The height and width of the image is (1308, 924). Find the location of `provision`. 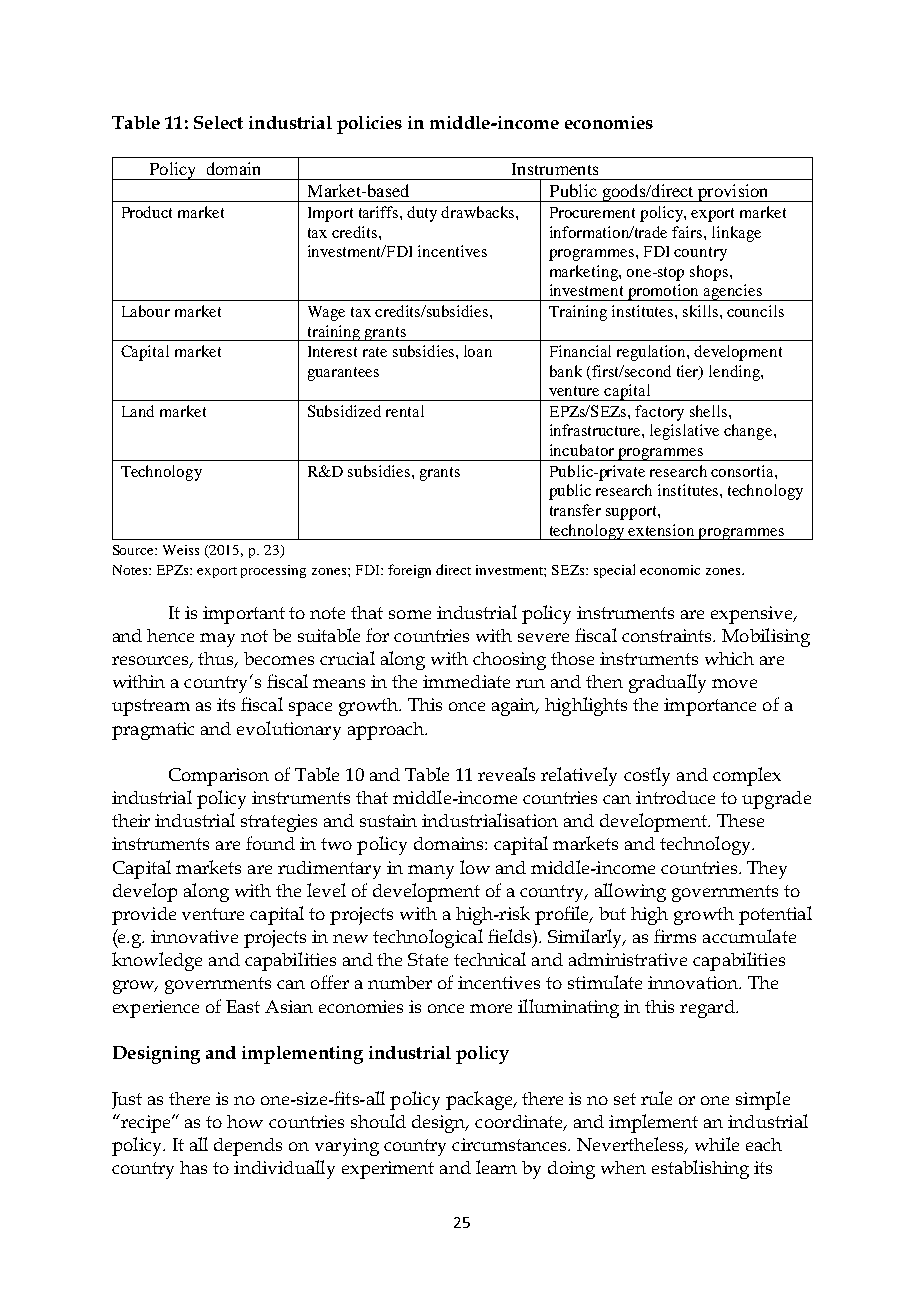

provision is located at coordinates (733, 193).
